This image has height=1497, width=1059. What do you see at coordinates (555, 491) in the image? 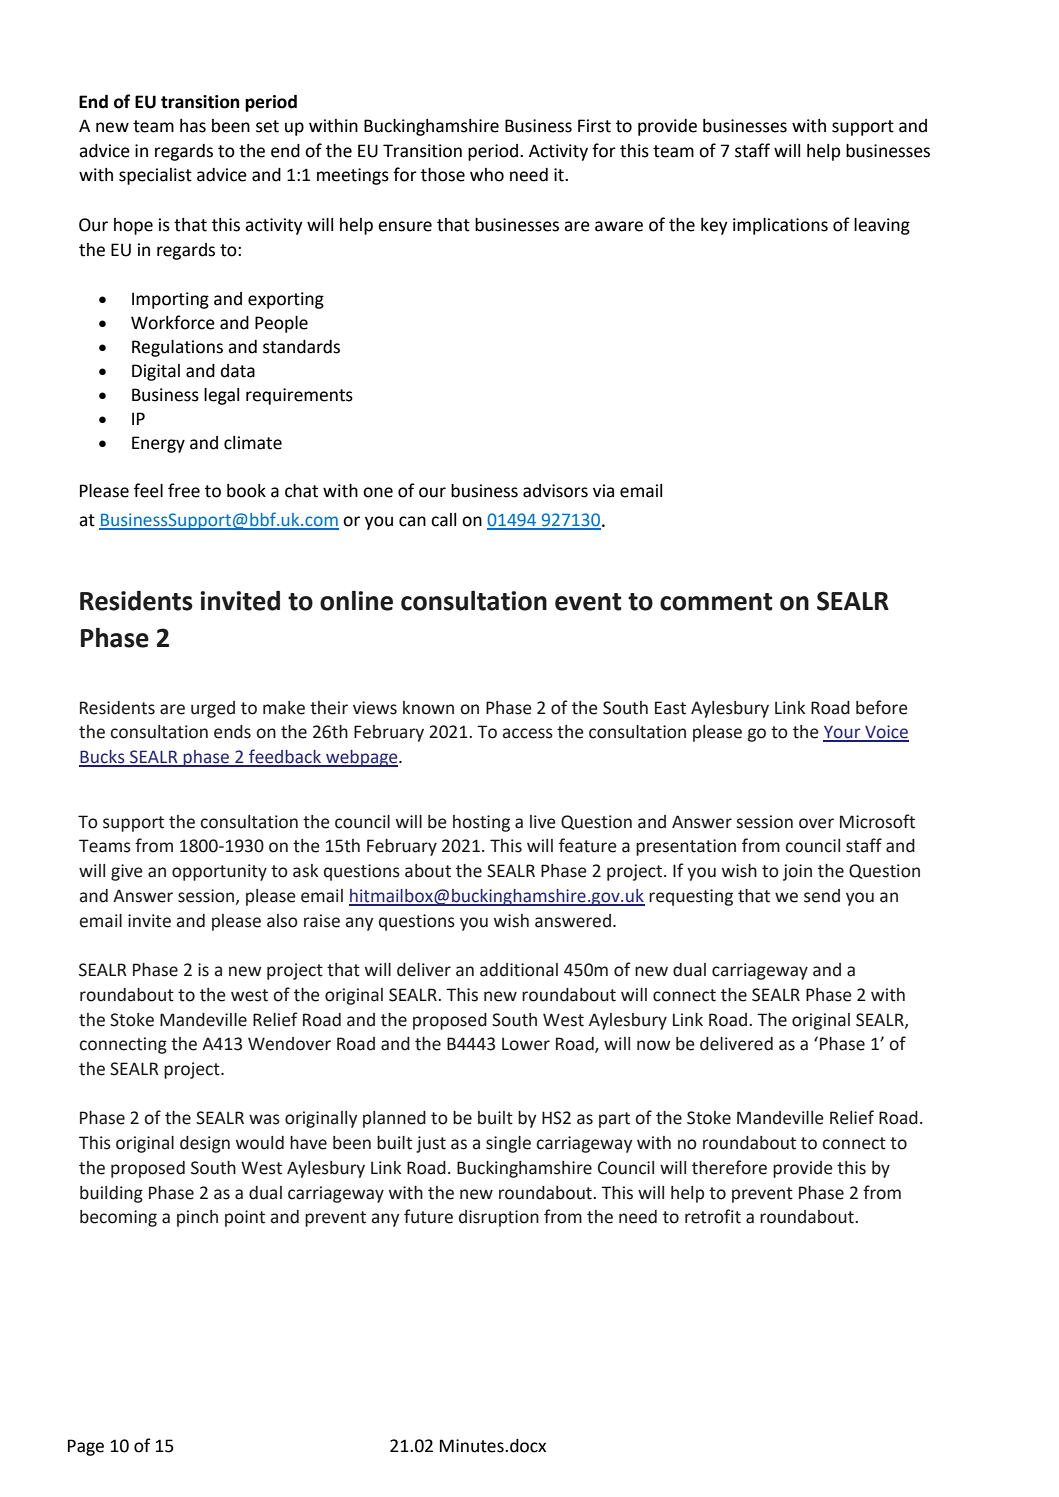
I see `advisors` at bounding box center [555, 491].
